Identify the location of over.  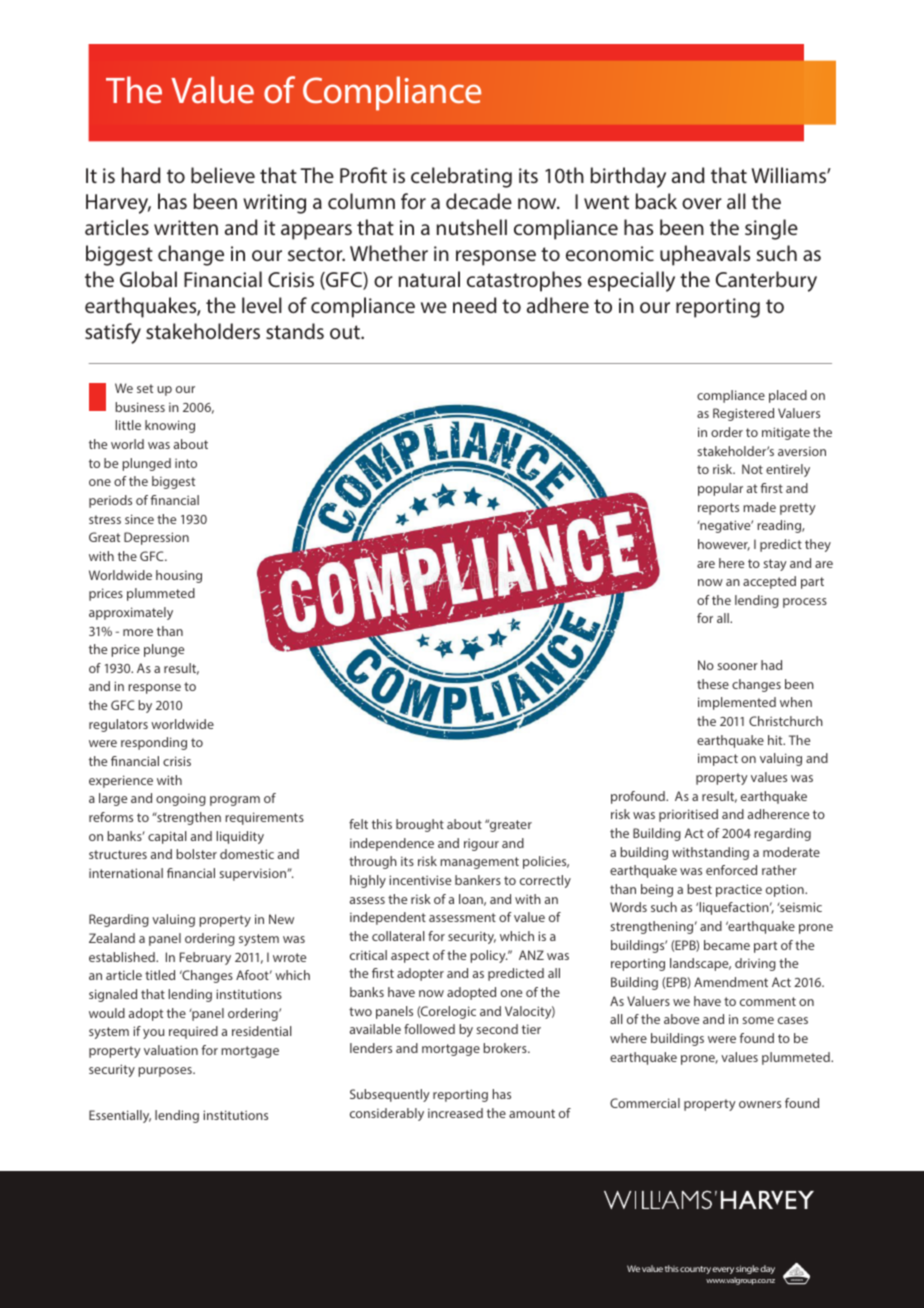
(702, 203).
